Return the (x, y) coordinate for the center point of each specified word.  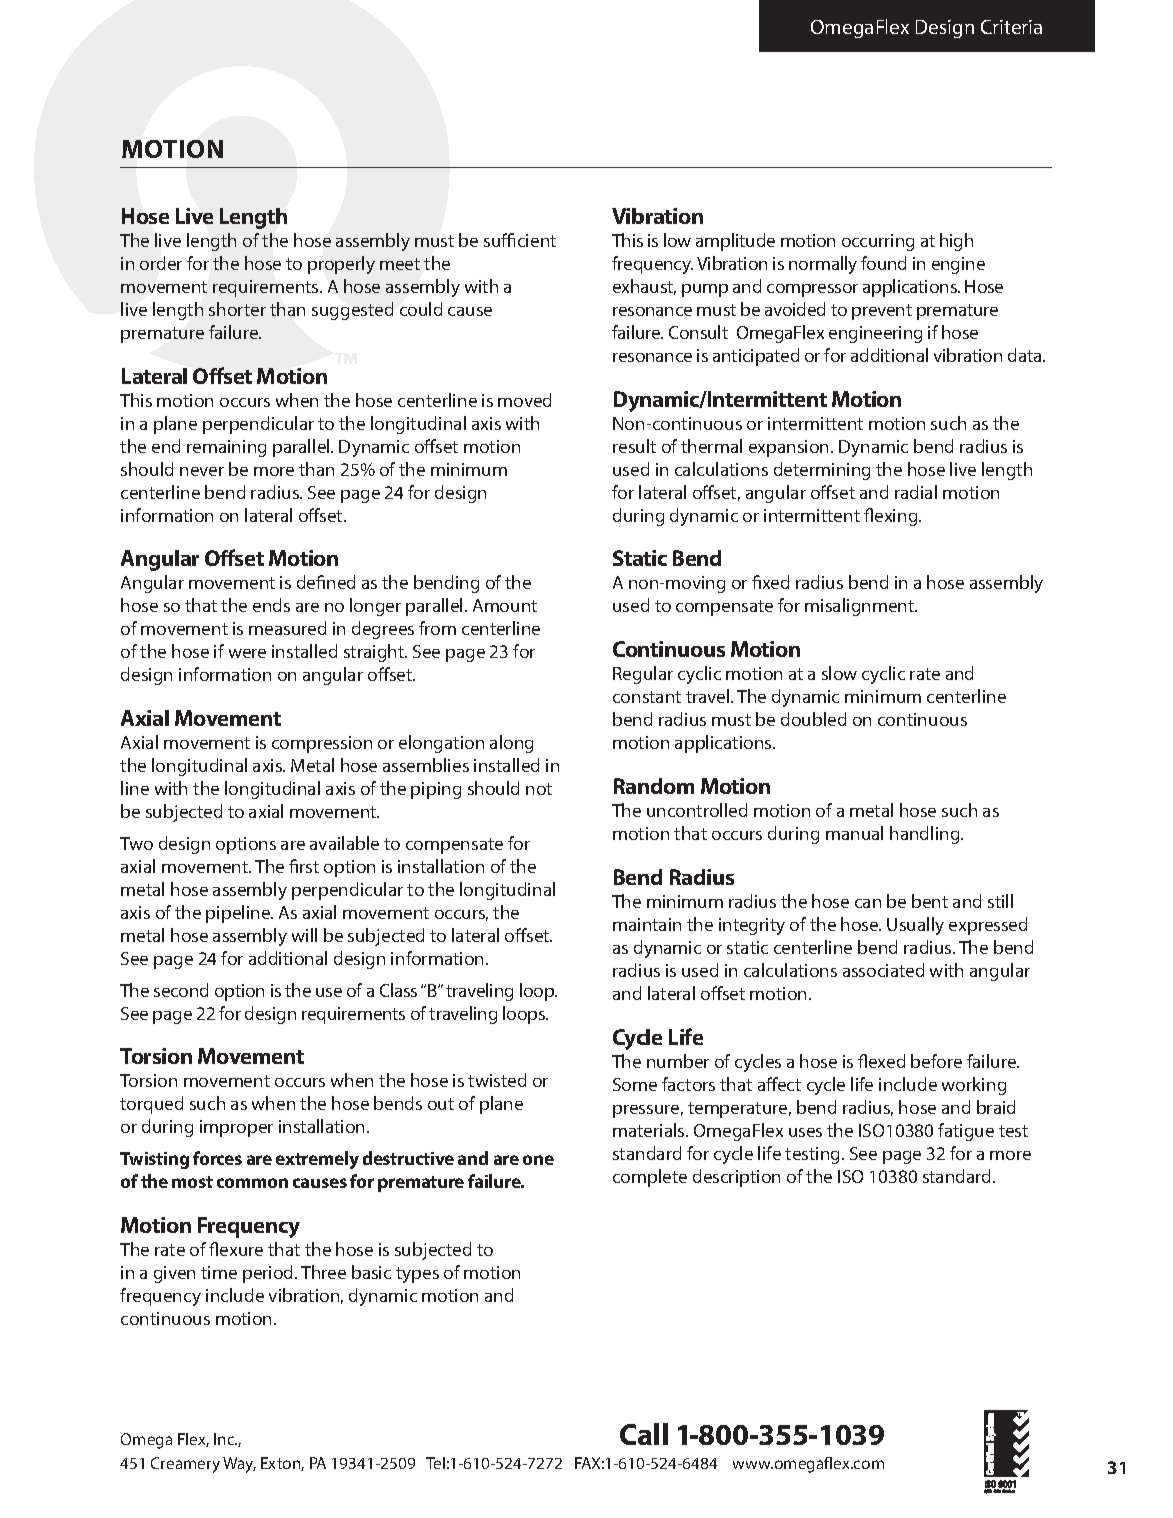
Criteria (1011, 27)
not (539, 789)
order (161, 263)
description (736, 1178)
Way (239, 1465)
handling (926, 835)
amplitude (735, 242)
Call (644, 1434)
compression (322, 744)
